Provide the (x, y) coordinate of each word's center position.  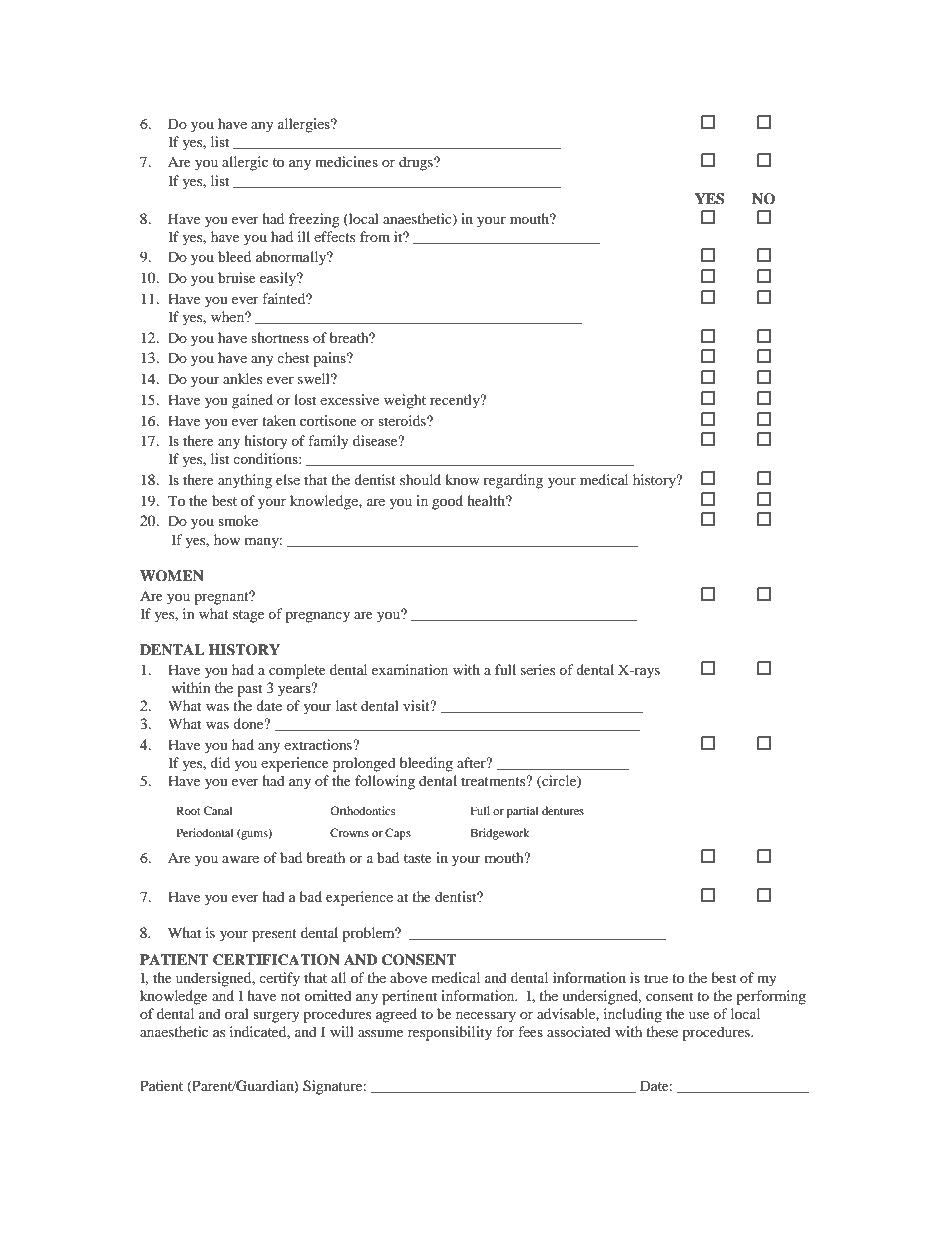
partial (522, 812)
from (375, 236)
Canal (218, 810)
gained (252, 401)
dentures (563, 810)
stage (248, 616)
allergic (245, 163)
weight (405, 401)
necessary (486, 1017)
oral (237, 1013)
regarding (513, 481)
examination (410, 669)
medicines (346, 161)
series (538, 669)
